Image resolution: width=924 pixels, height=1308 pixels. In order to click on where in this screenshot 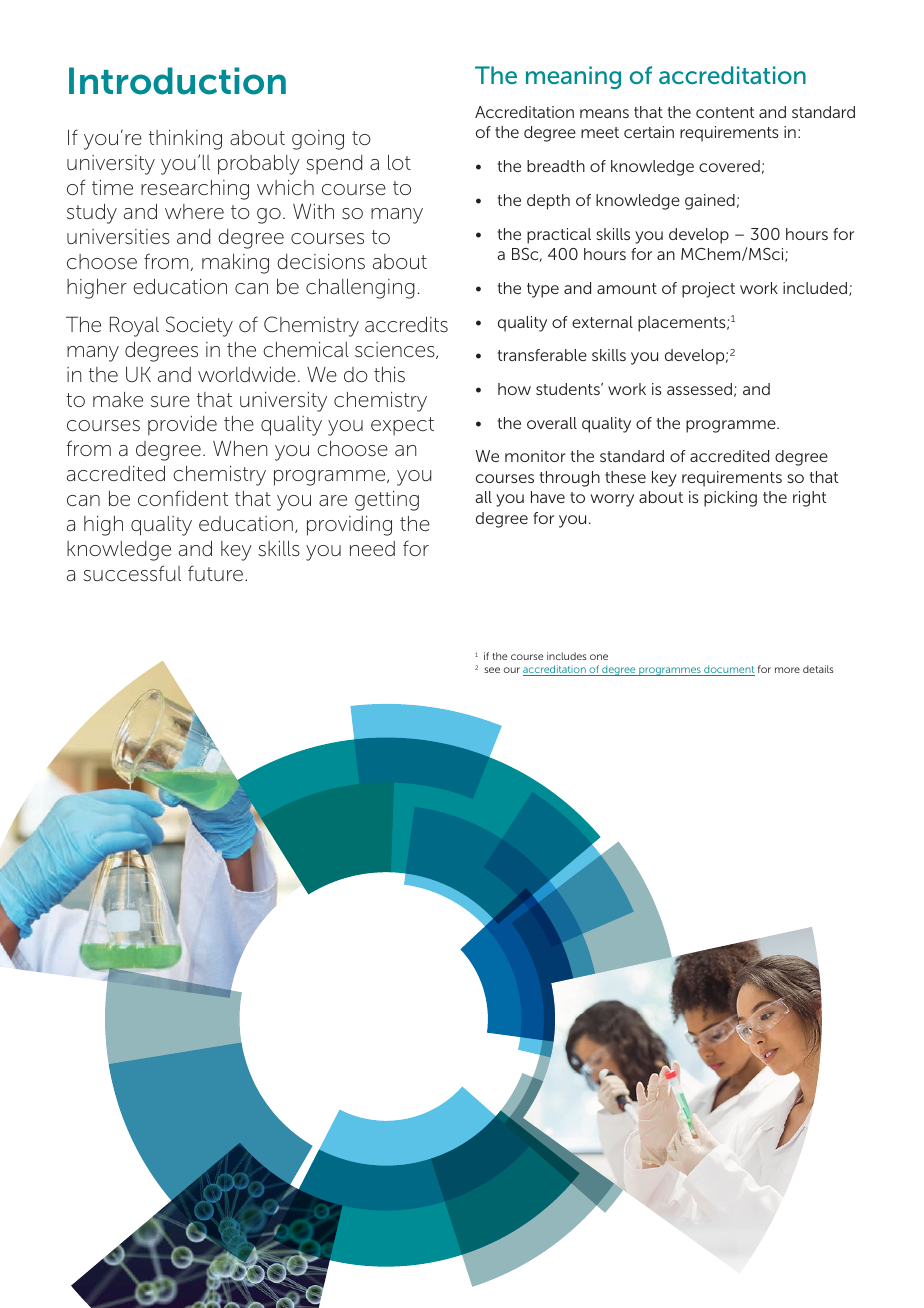, I will do `click(194, 212)`.
